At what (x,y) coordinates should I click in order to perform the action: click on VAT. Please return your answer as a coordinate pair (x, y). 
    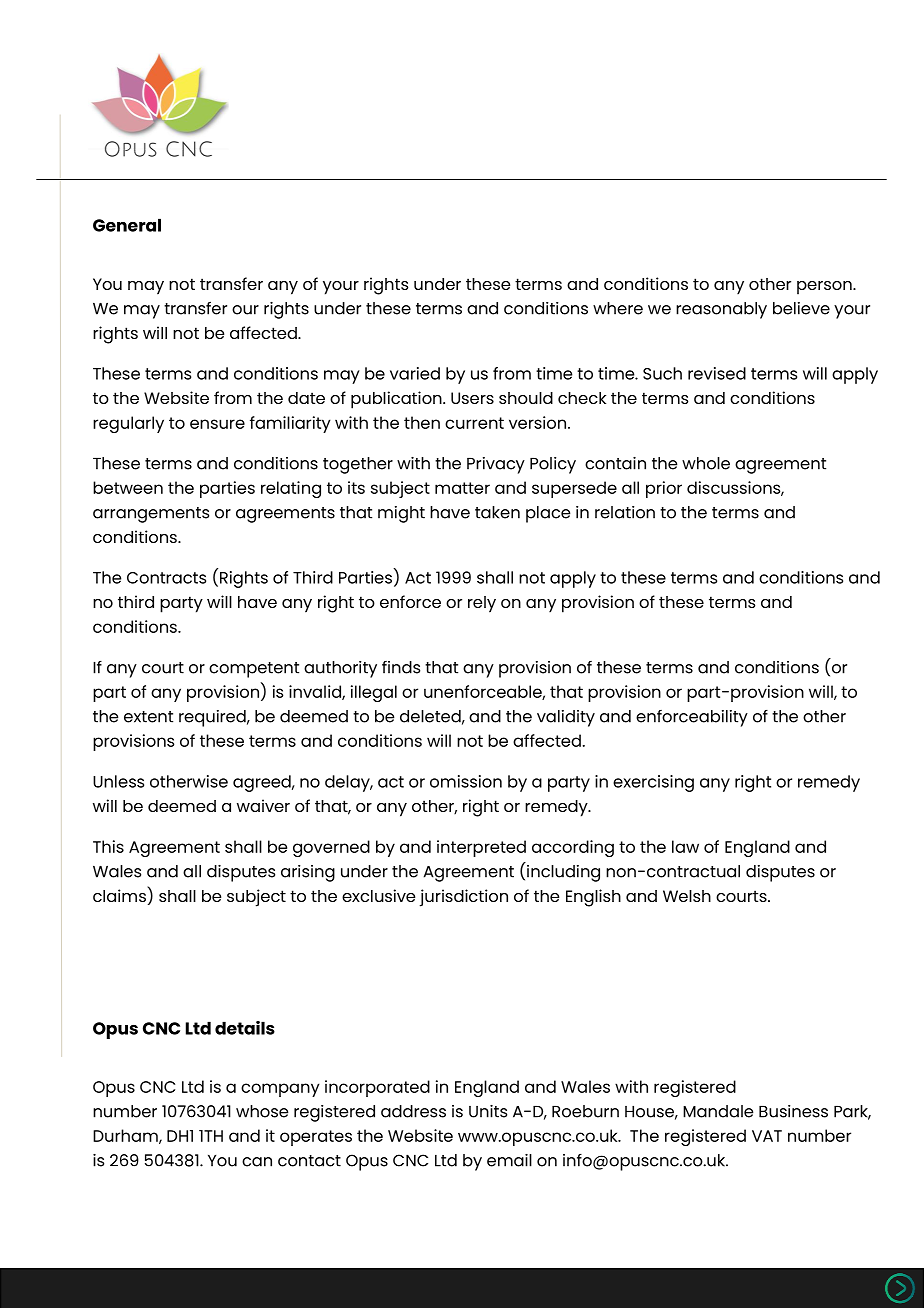
    Looking at the image, I should click on (767, 1136).
